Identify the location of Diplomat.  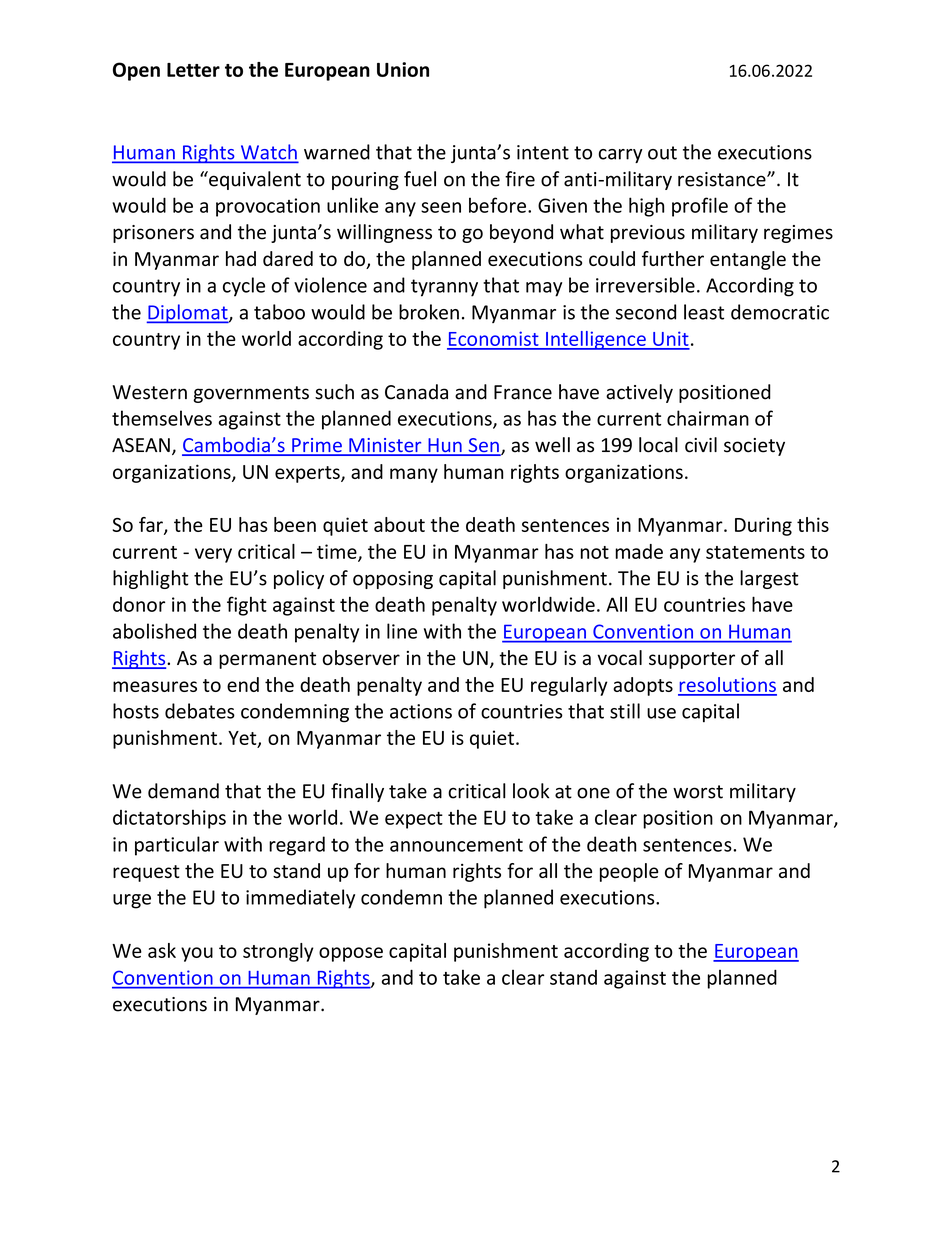
(188, 313).
